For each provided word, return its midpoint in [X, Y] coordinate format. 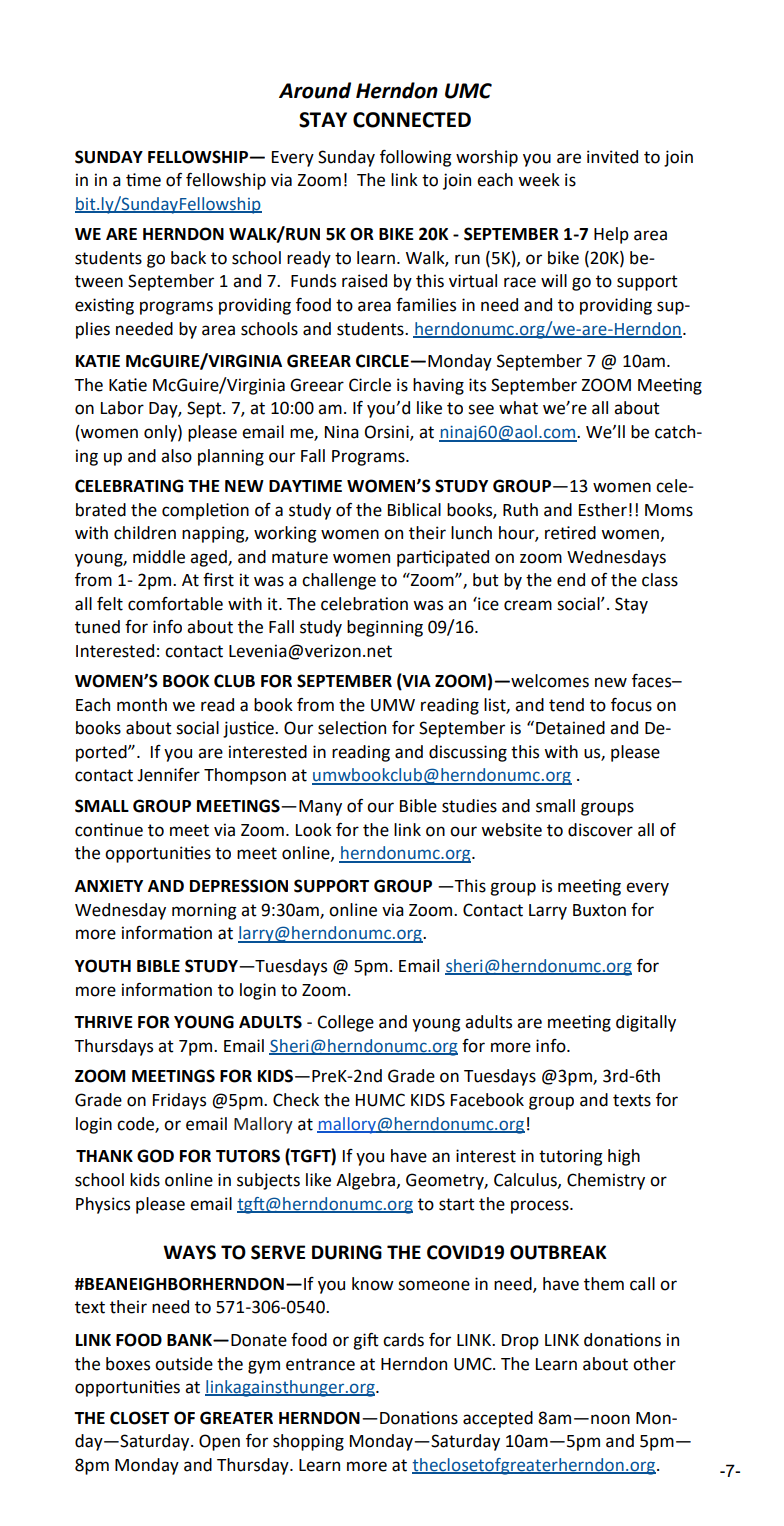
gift [366, 1341]
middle [159, 557]
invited [612, 157]
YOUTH [103, 966]
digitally [646, 1023]
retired [570, 533]
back [188, 258]
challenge [339, 581]
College [345, 1023]
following [416, 158]
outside [184, 1364]
